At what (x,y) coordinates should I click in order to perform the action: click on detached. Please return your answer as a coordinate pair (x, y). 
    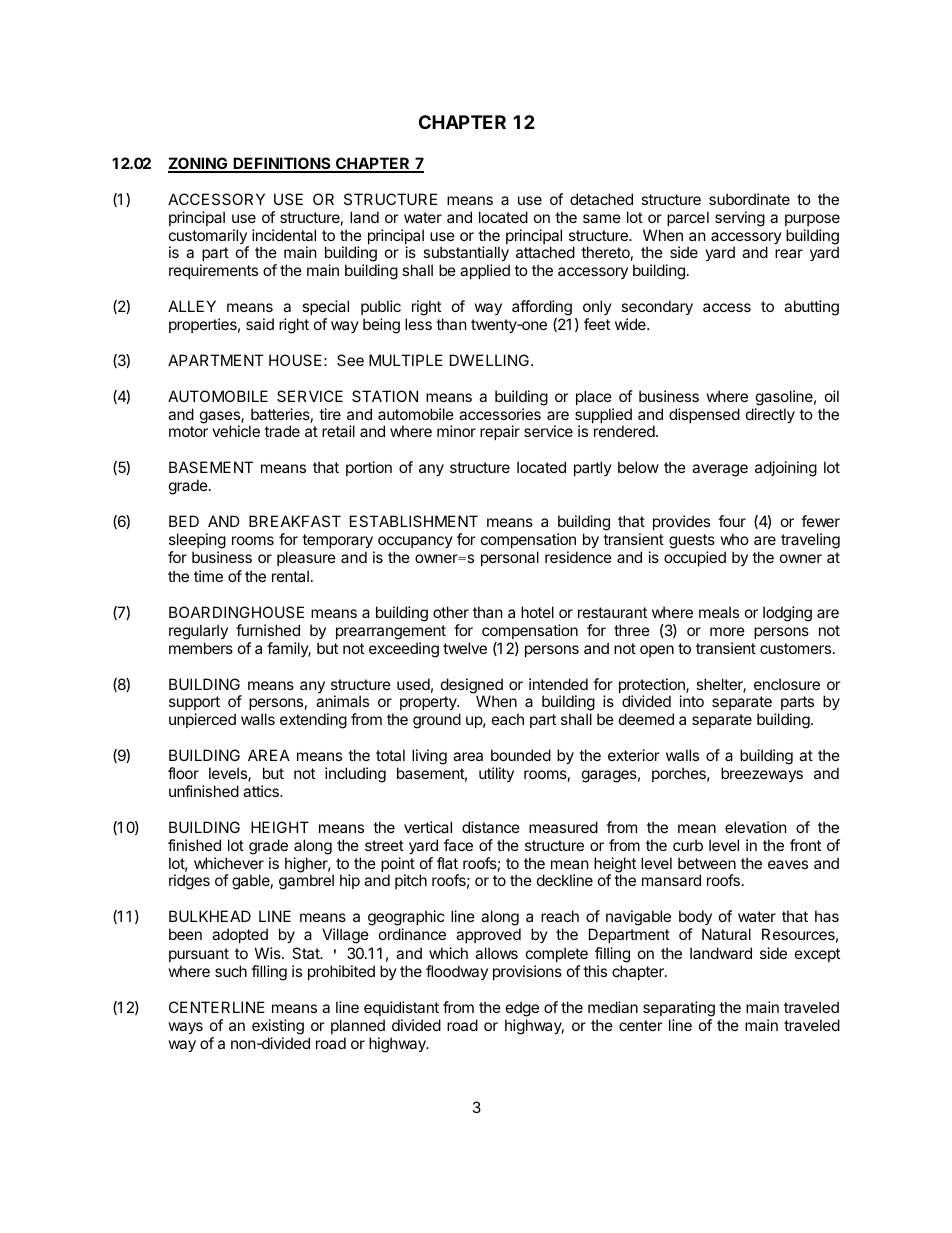
    Looking at the image, I should click on (601, 199).
